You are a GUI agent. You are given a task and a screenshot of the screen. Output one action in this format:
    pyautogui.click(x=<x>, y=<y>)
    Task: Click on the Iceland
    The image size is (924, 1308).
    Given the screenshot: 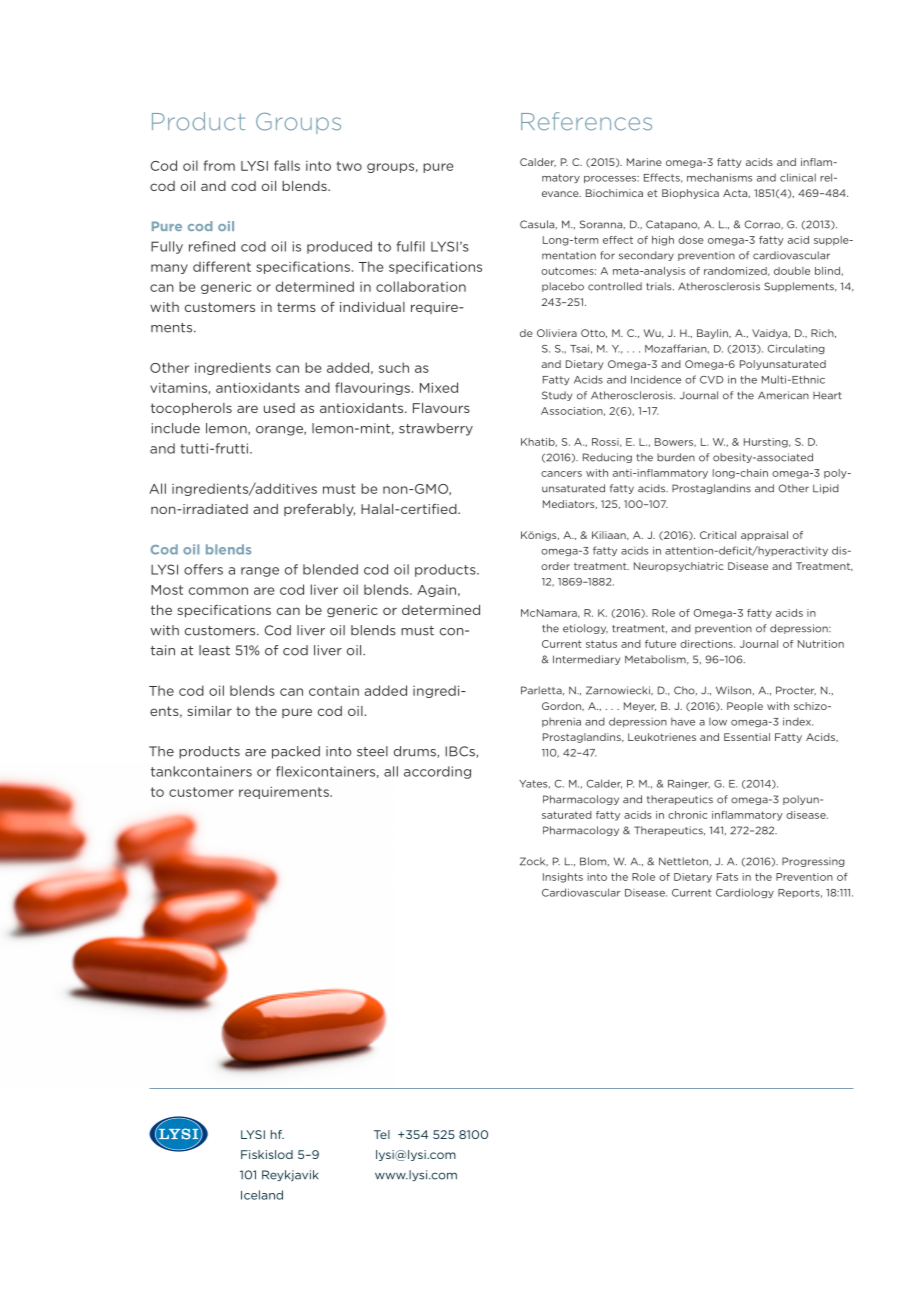 What is the action you would take?
    pyautogui.click(x=262, y=1195)
